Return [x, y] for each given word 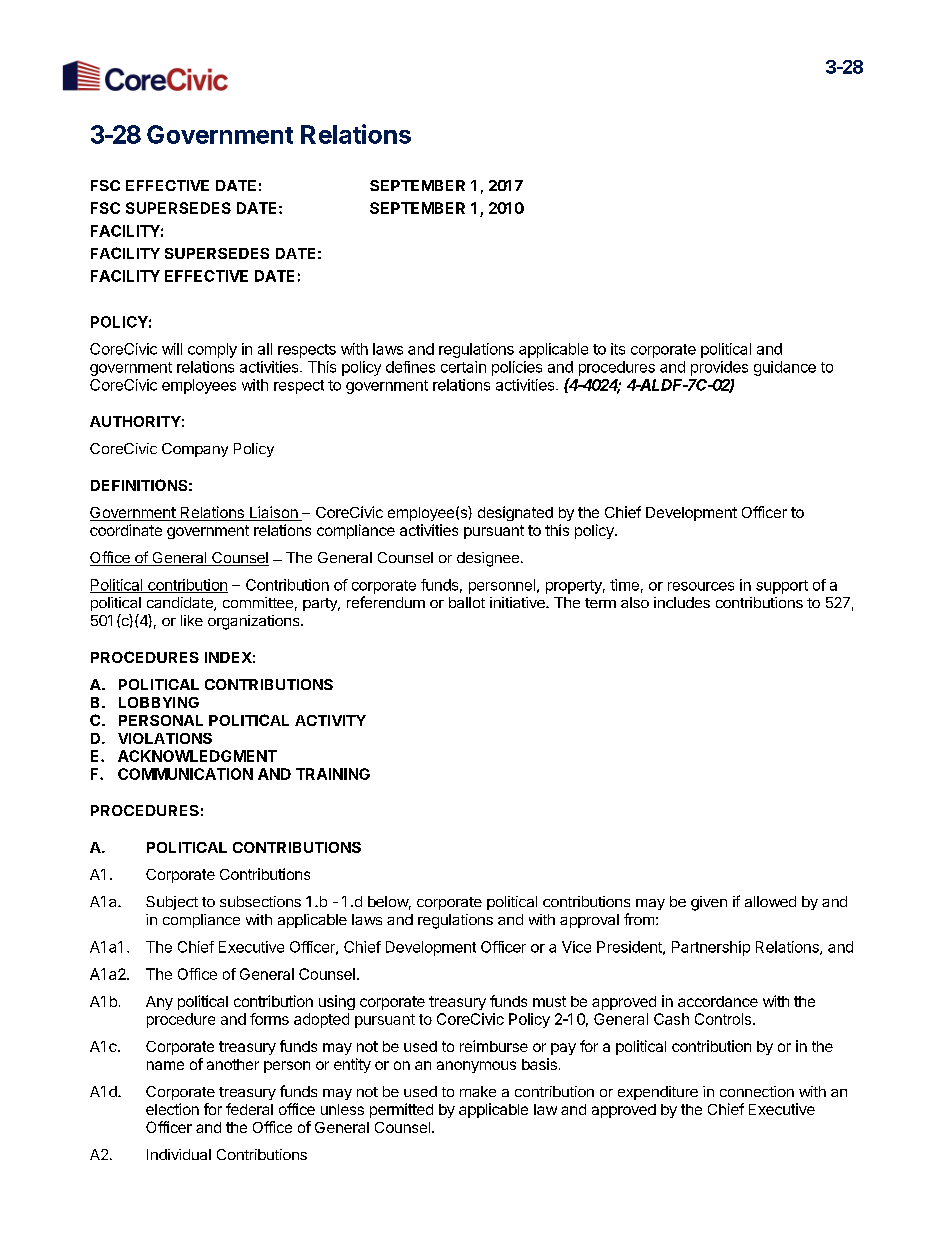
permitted [401, 1110]
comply [212, 350]
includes [682, 602]
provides [719, 368]
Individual [179, 1154]
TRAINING [333, 774]
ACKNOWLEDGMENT [197, 756]
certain [463, 367]
